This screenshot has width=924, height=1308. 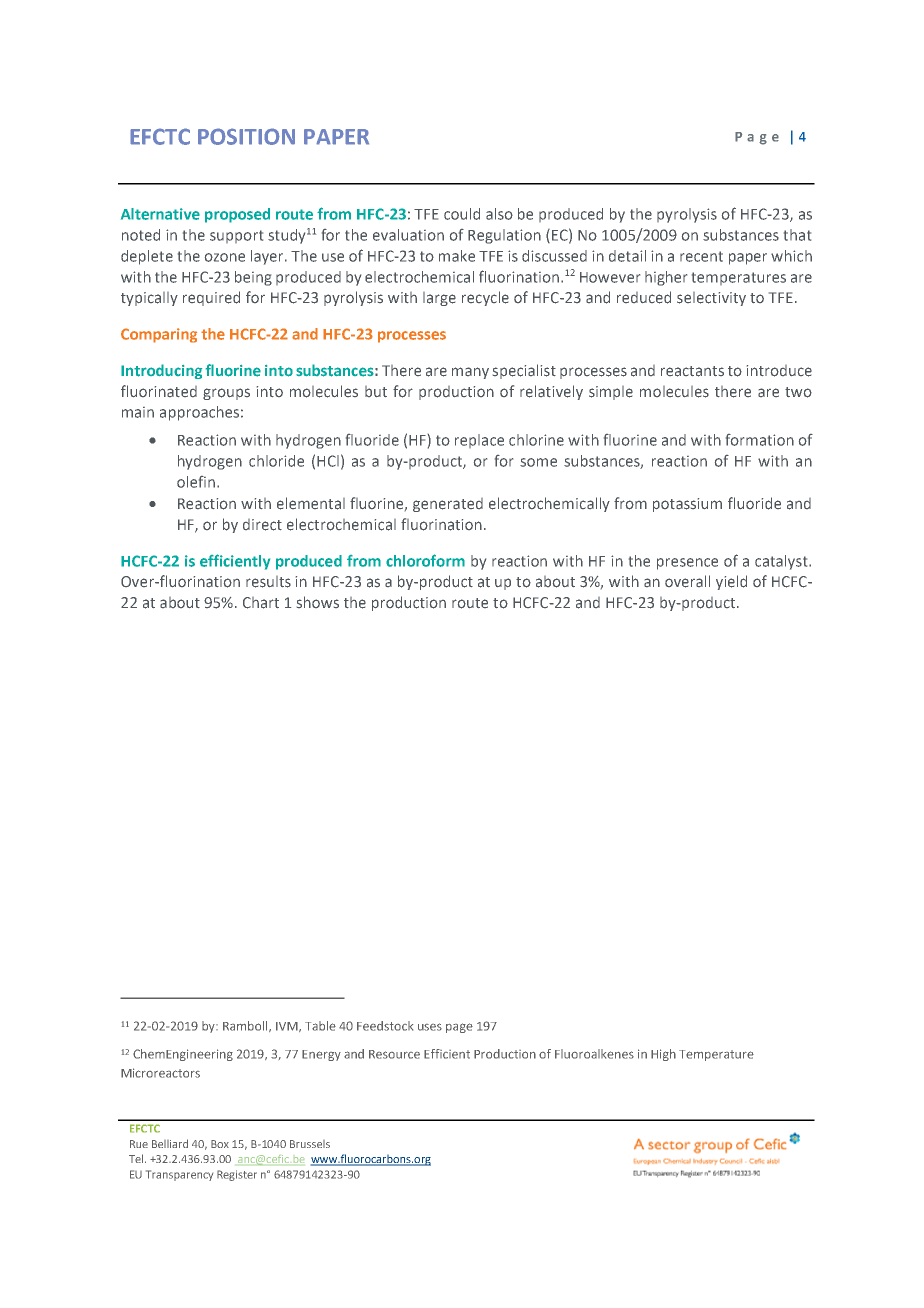 What do you see at coordinates (220, 1144) in the screenshot?
I see `Box` at bounding box center [220, 1144].
